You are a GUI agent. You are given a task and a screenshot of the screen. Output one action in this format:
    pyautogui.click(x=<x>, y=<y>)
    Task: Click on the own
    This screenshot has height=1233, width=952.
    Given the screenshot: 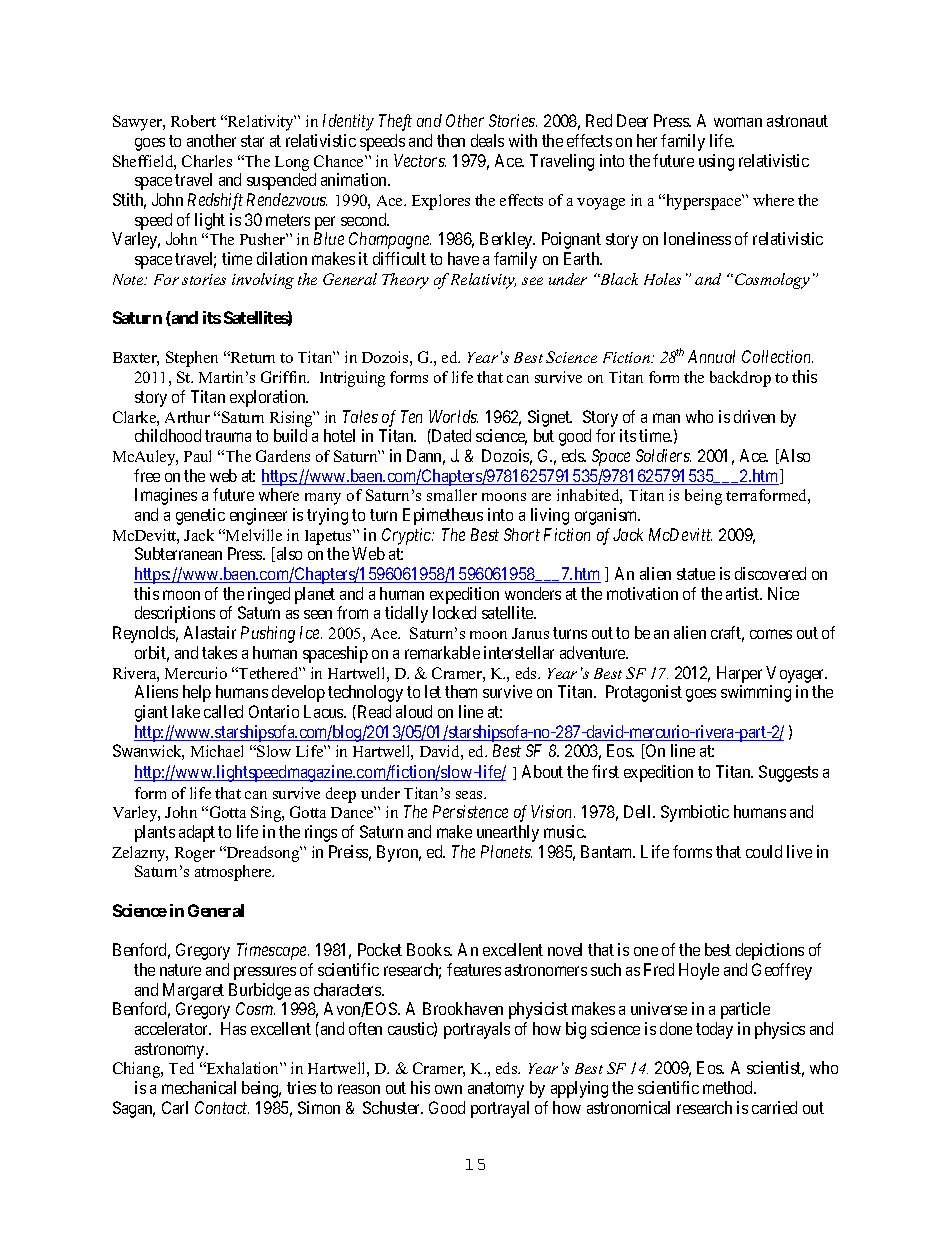 What is the action you would take?
    pyautogui.click(x=448, y=1089)
